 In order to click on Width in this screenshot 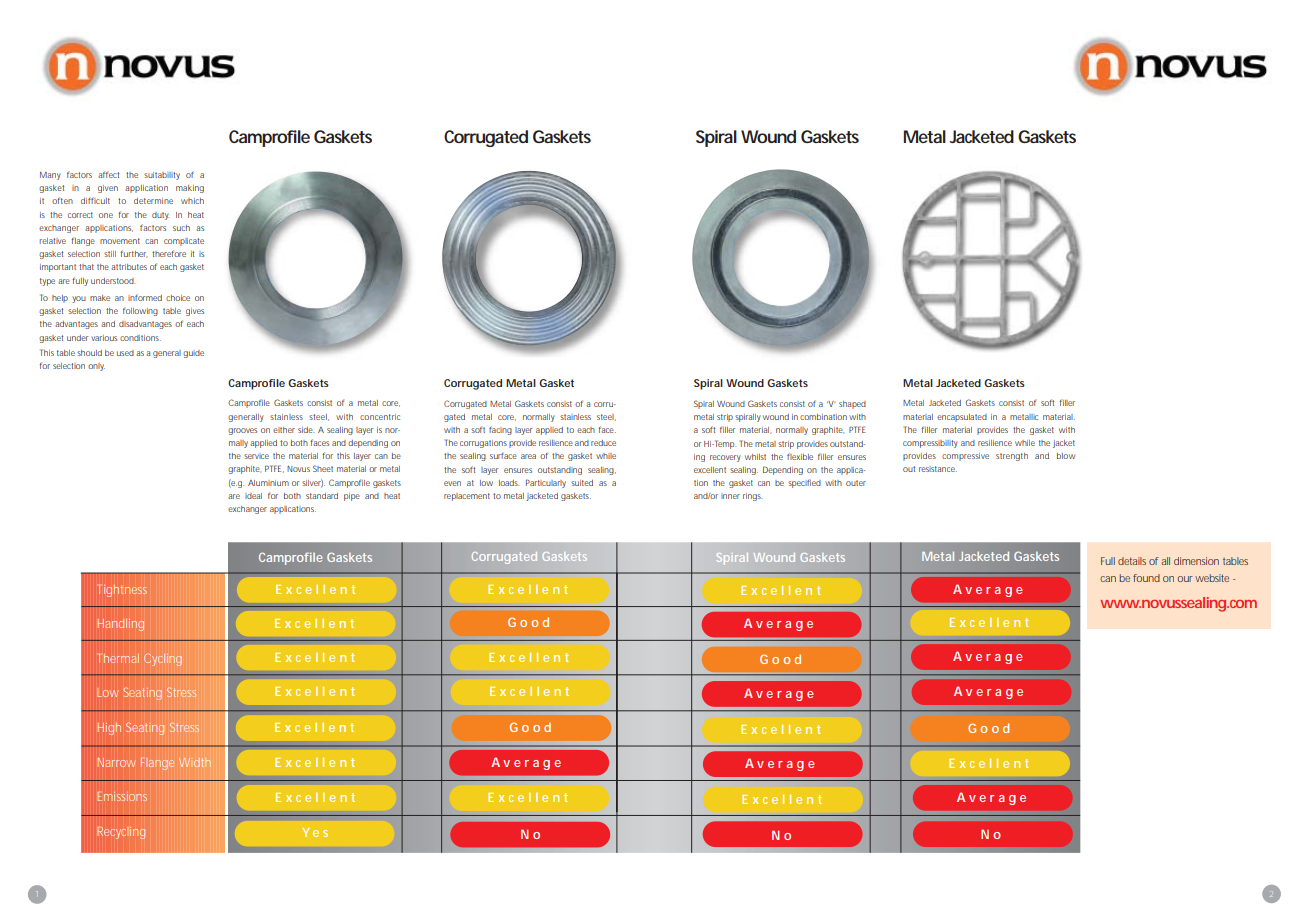, I will do `click(195, 762)`.
